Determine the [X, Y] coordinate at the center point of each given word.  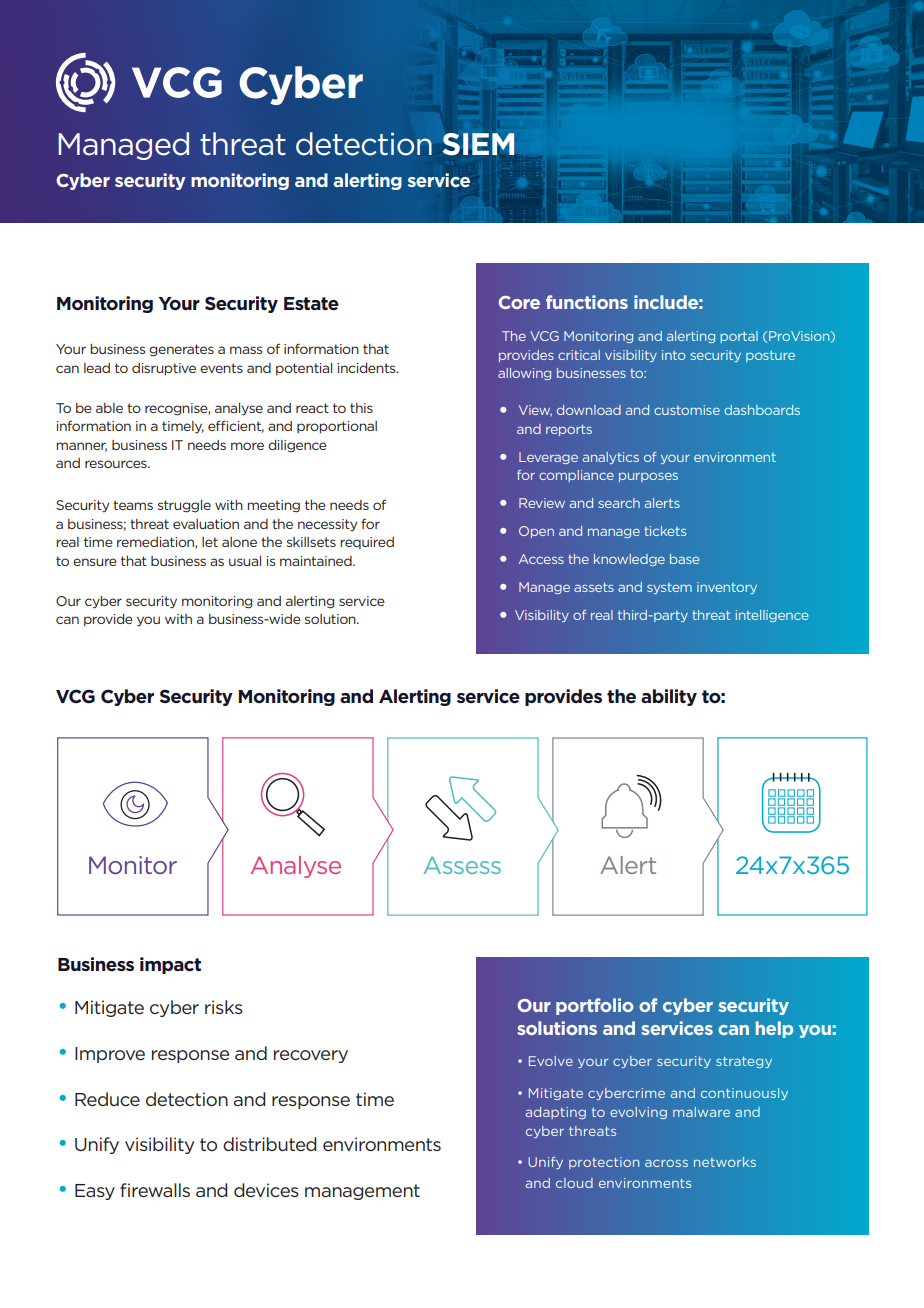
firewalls [155, 1190]
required [367, 543]
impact [170, 965]
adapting [556, 1113]
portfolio [595, 1006]
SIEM [479, 144]
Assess [462, 865]
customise [687, 410]
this [361, 408]
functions [587, 302]
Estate [311, 304]
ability [669, 697]
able [109, 408]
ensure [95, 562]
